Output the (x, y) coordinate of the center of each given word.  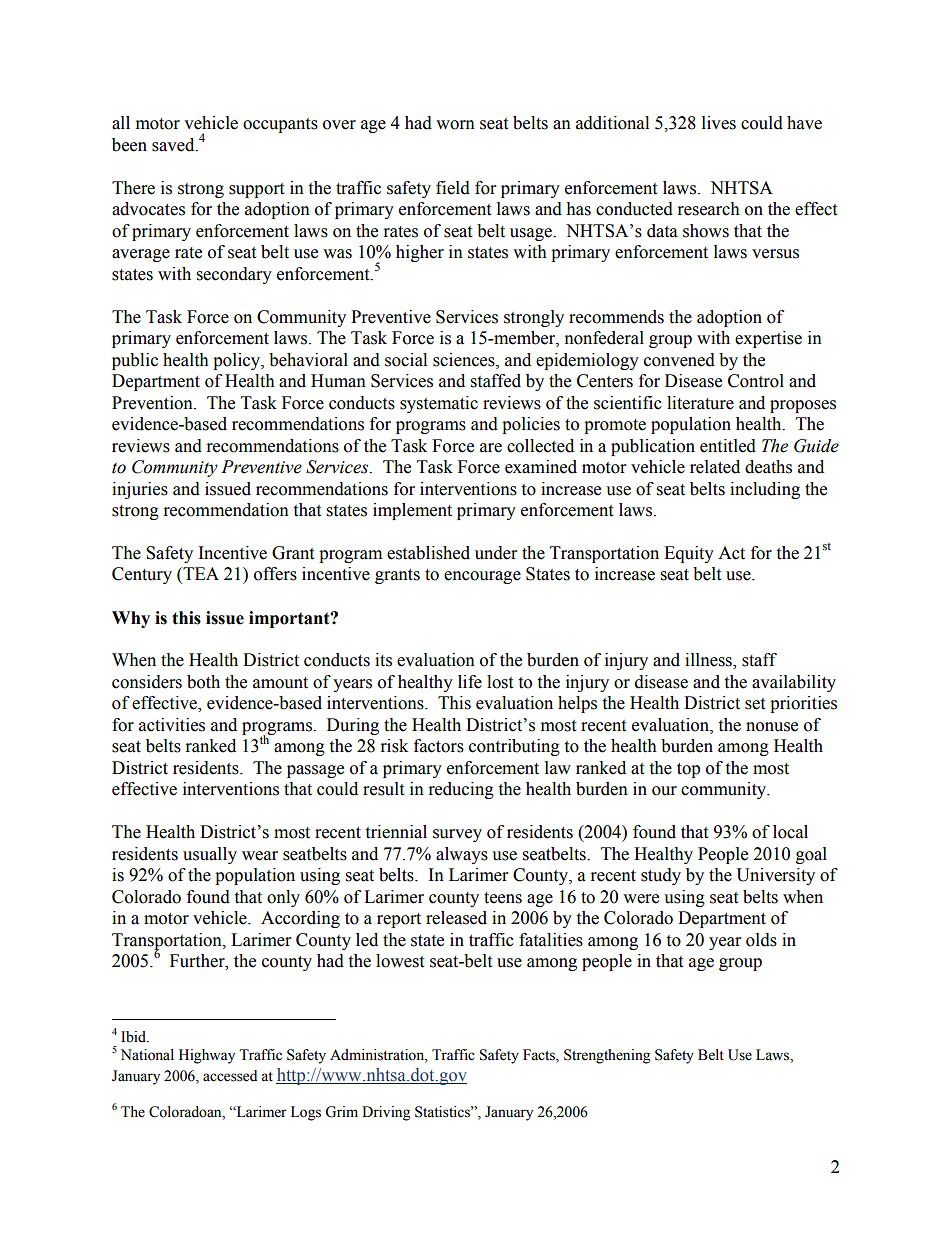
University (775, 876)
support (256, 190)
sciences (465, 360)
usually (210, 855)
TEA (200, 575)
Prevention (153, 403)
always (462, 855)
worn (455, 125)
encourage (482, 577)
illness (709, 661)
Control (756, 381)
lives (719, 123)
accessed (230, 1076)
